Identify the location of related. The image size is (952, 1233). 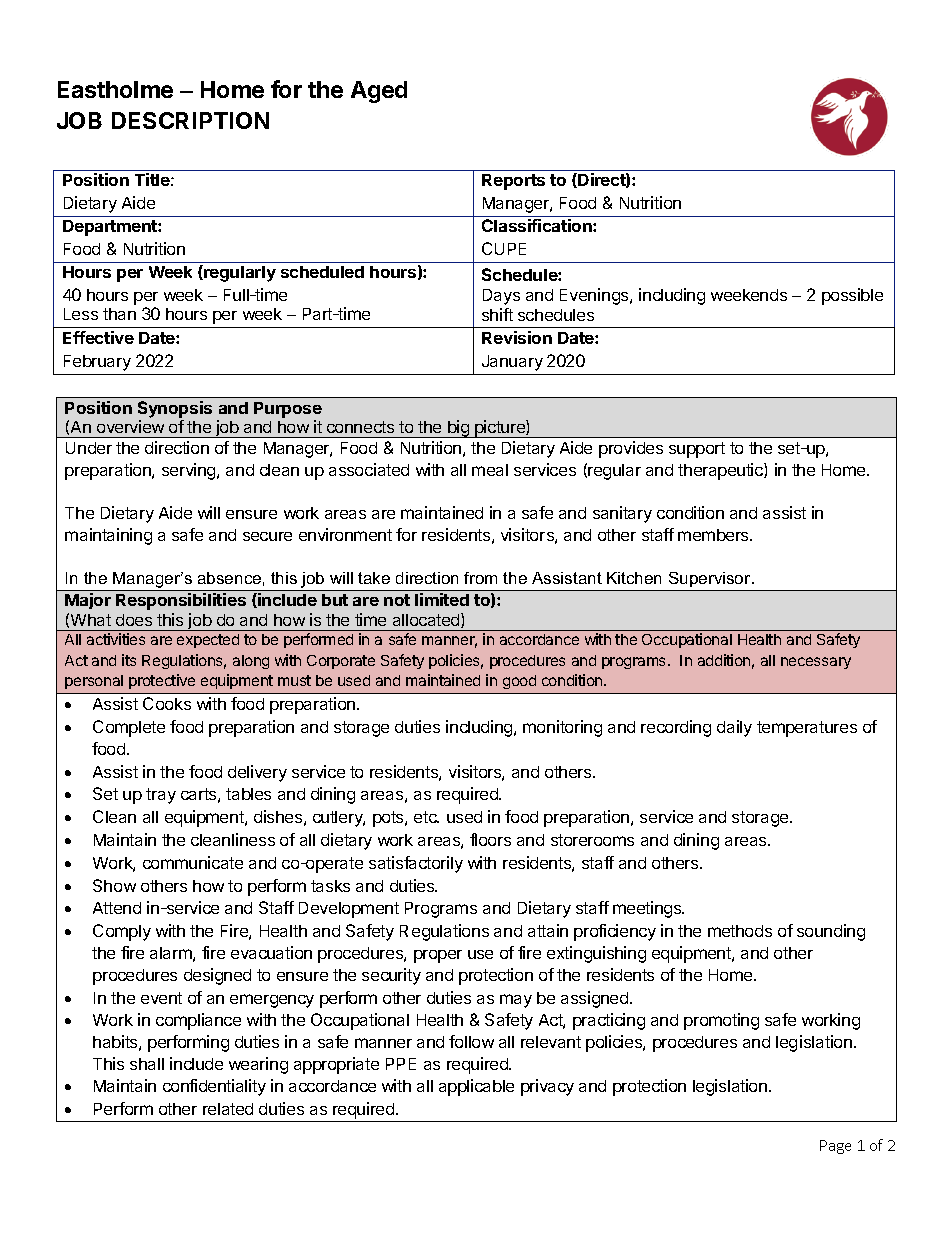
(228, 1109).
